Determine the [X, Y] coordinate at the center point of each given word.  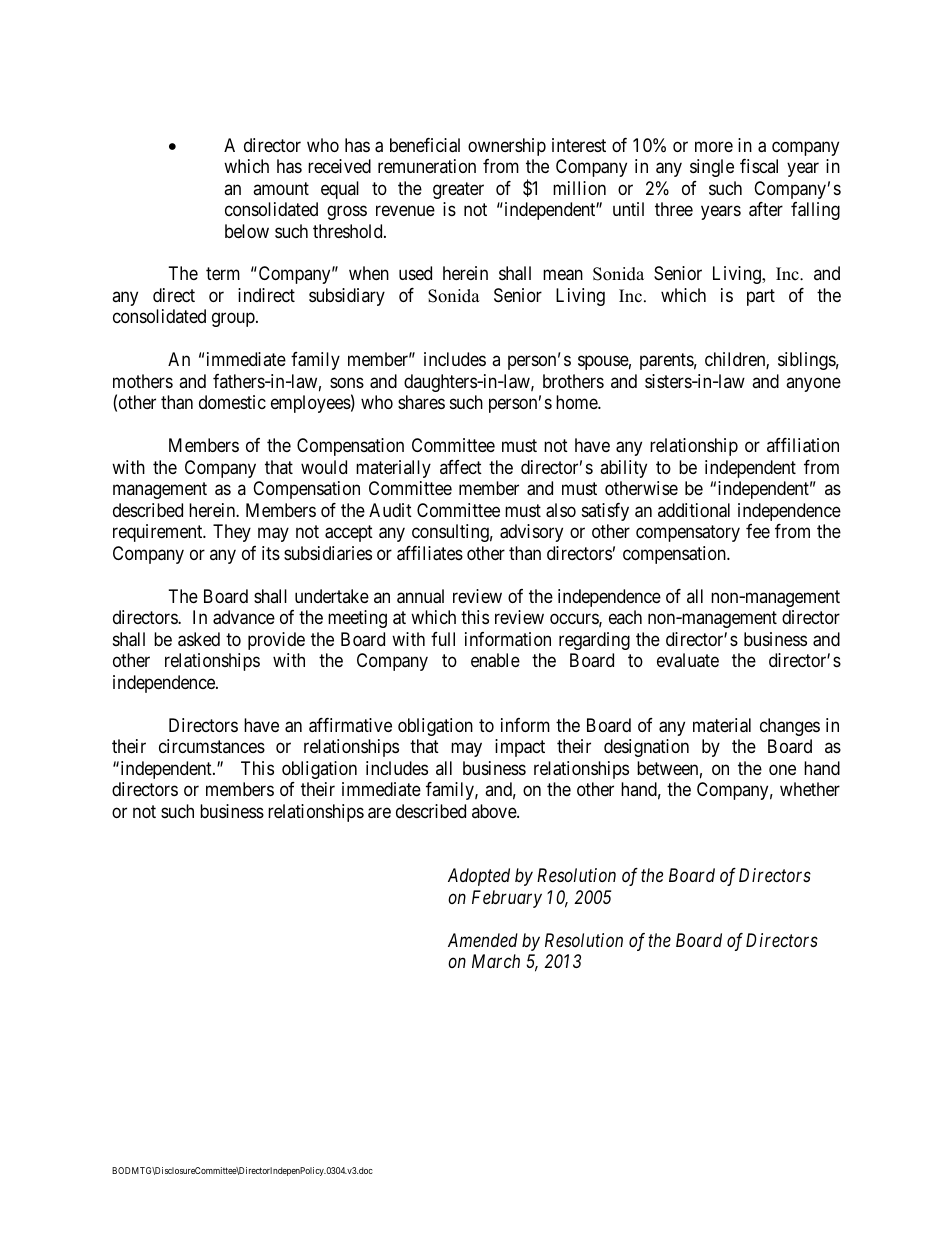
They [232, 533]
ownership [507, 147]
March [496, 961]
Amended [483, 940]
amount [281, 188]
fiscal [759, 166]
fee [758, 531]
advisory [531, 533]
